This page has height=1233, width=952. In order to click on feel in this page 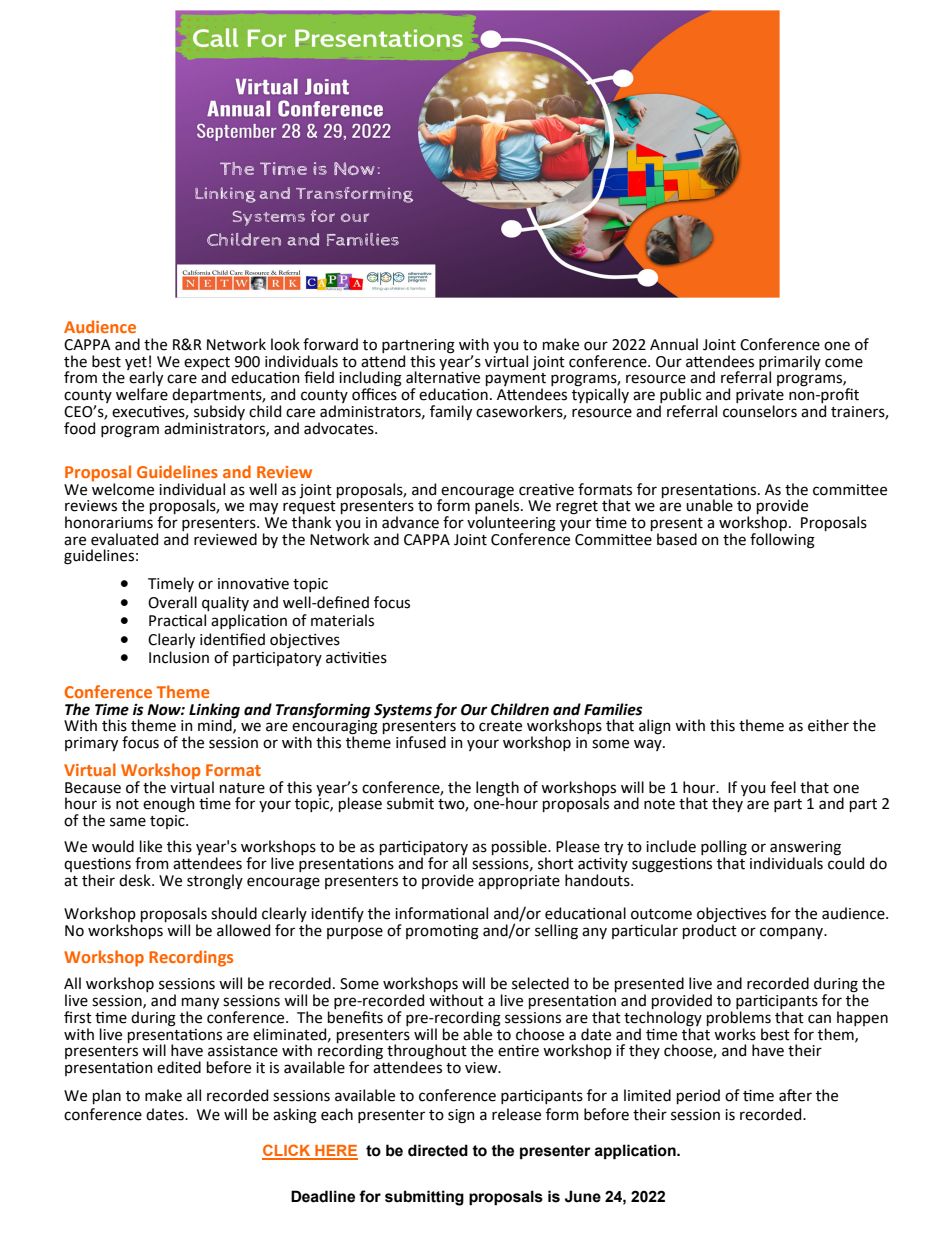, I will do `click(783, 787)`.
